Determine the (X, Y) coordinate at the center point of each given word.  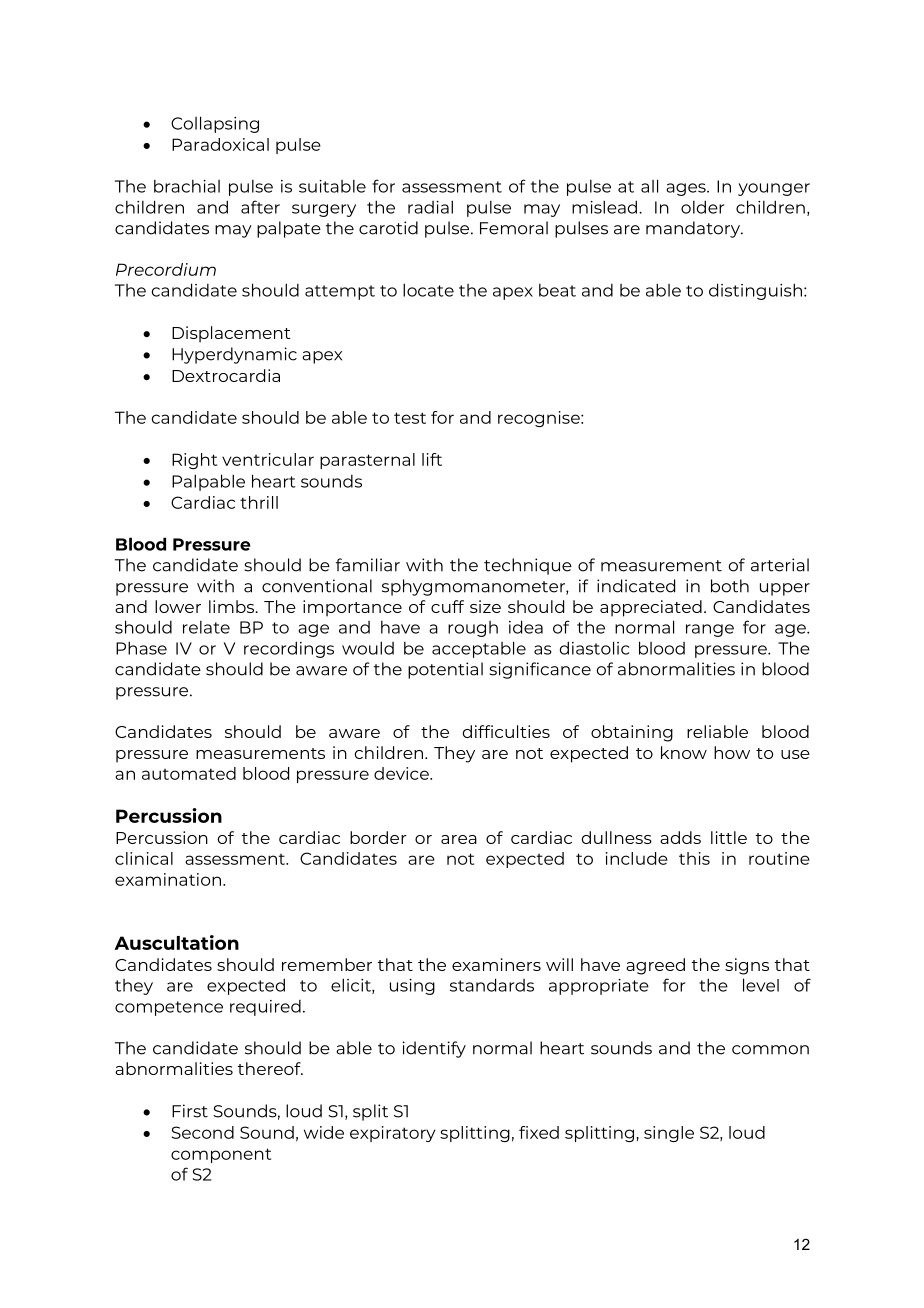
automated (189, 773)
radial (430, 207)
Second (203, 1132)
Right (194, 461)
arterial (780, 565)
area (459, 839)
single (669, 1134)
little (729, 837)
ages (687, 189)
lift (432, 459)
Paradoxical (220, 144)
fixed (539, 1132)
